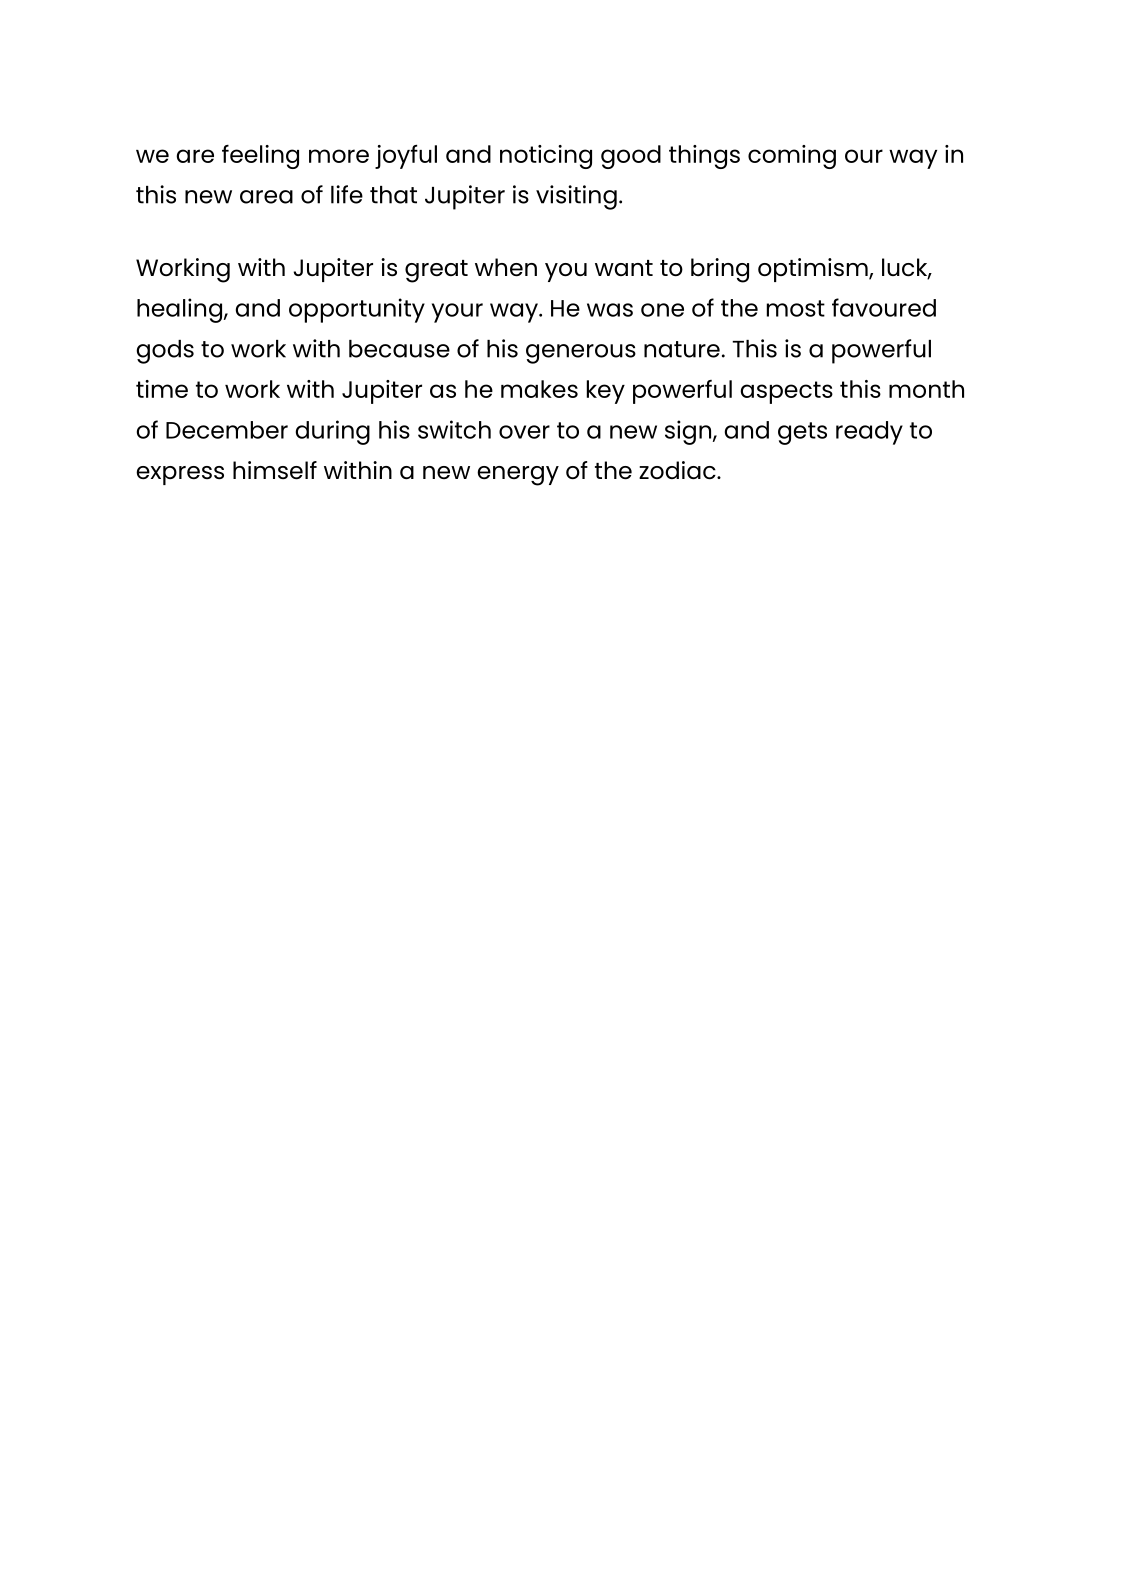 This screenshot has width=1123, height=1586. I want to click on coming, so click(792, 157).
